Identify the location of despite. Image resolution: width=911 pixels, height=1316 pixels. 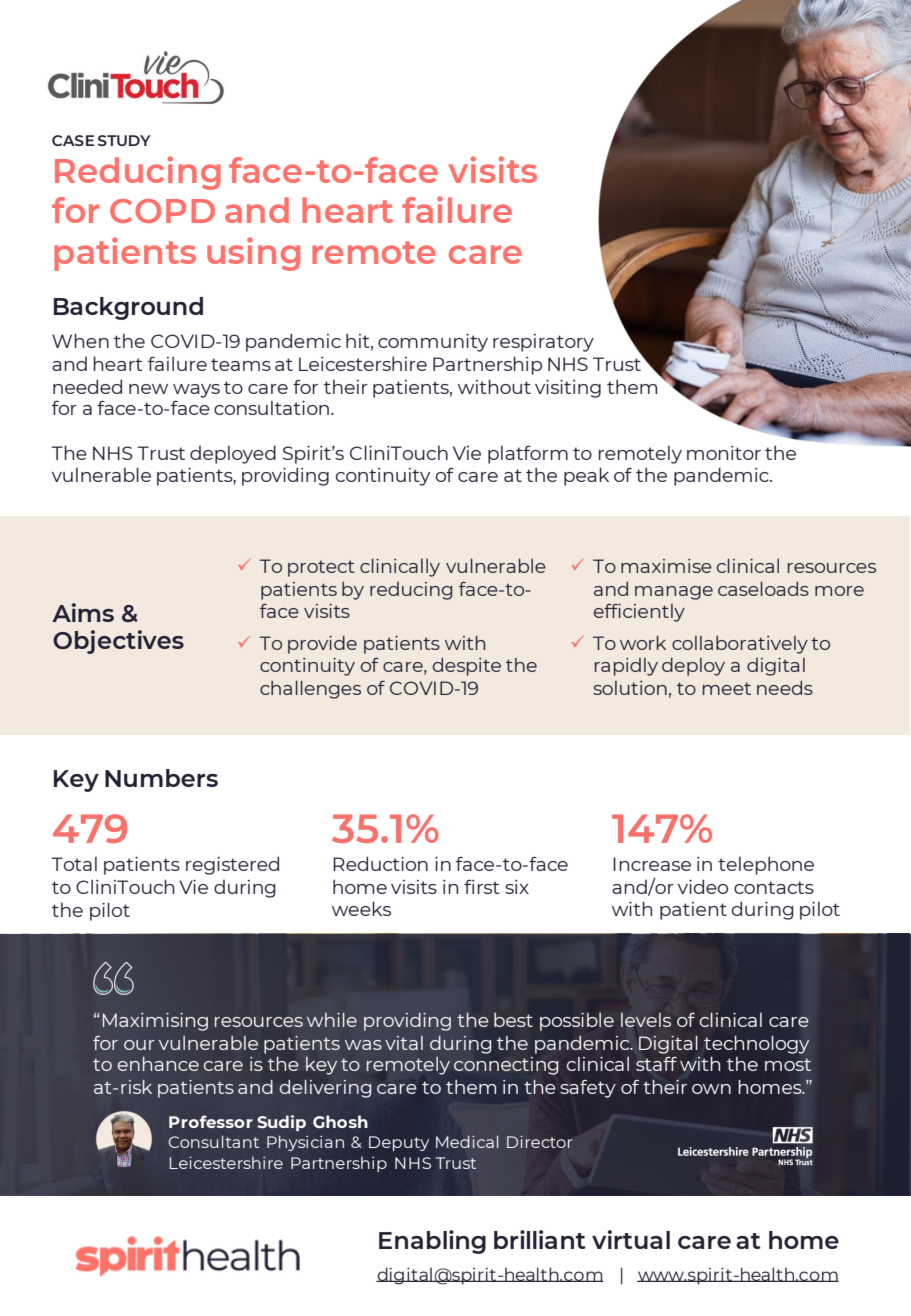
(467, 667).
